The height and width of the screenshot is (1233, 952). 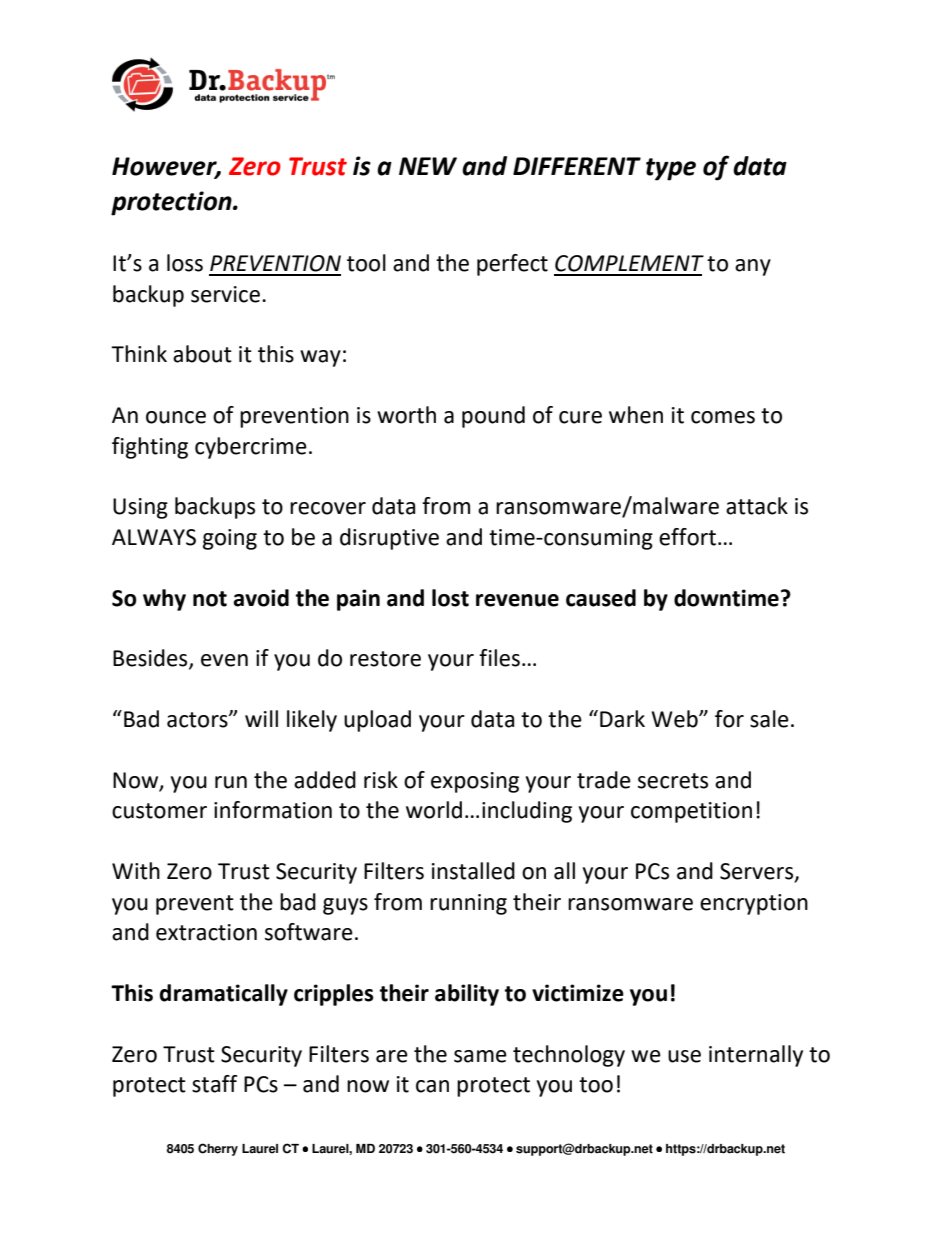 What do you see at coordinates (480, 1056) in the screenshot?
I see `same` at bounding box center [480, 1056].
